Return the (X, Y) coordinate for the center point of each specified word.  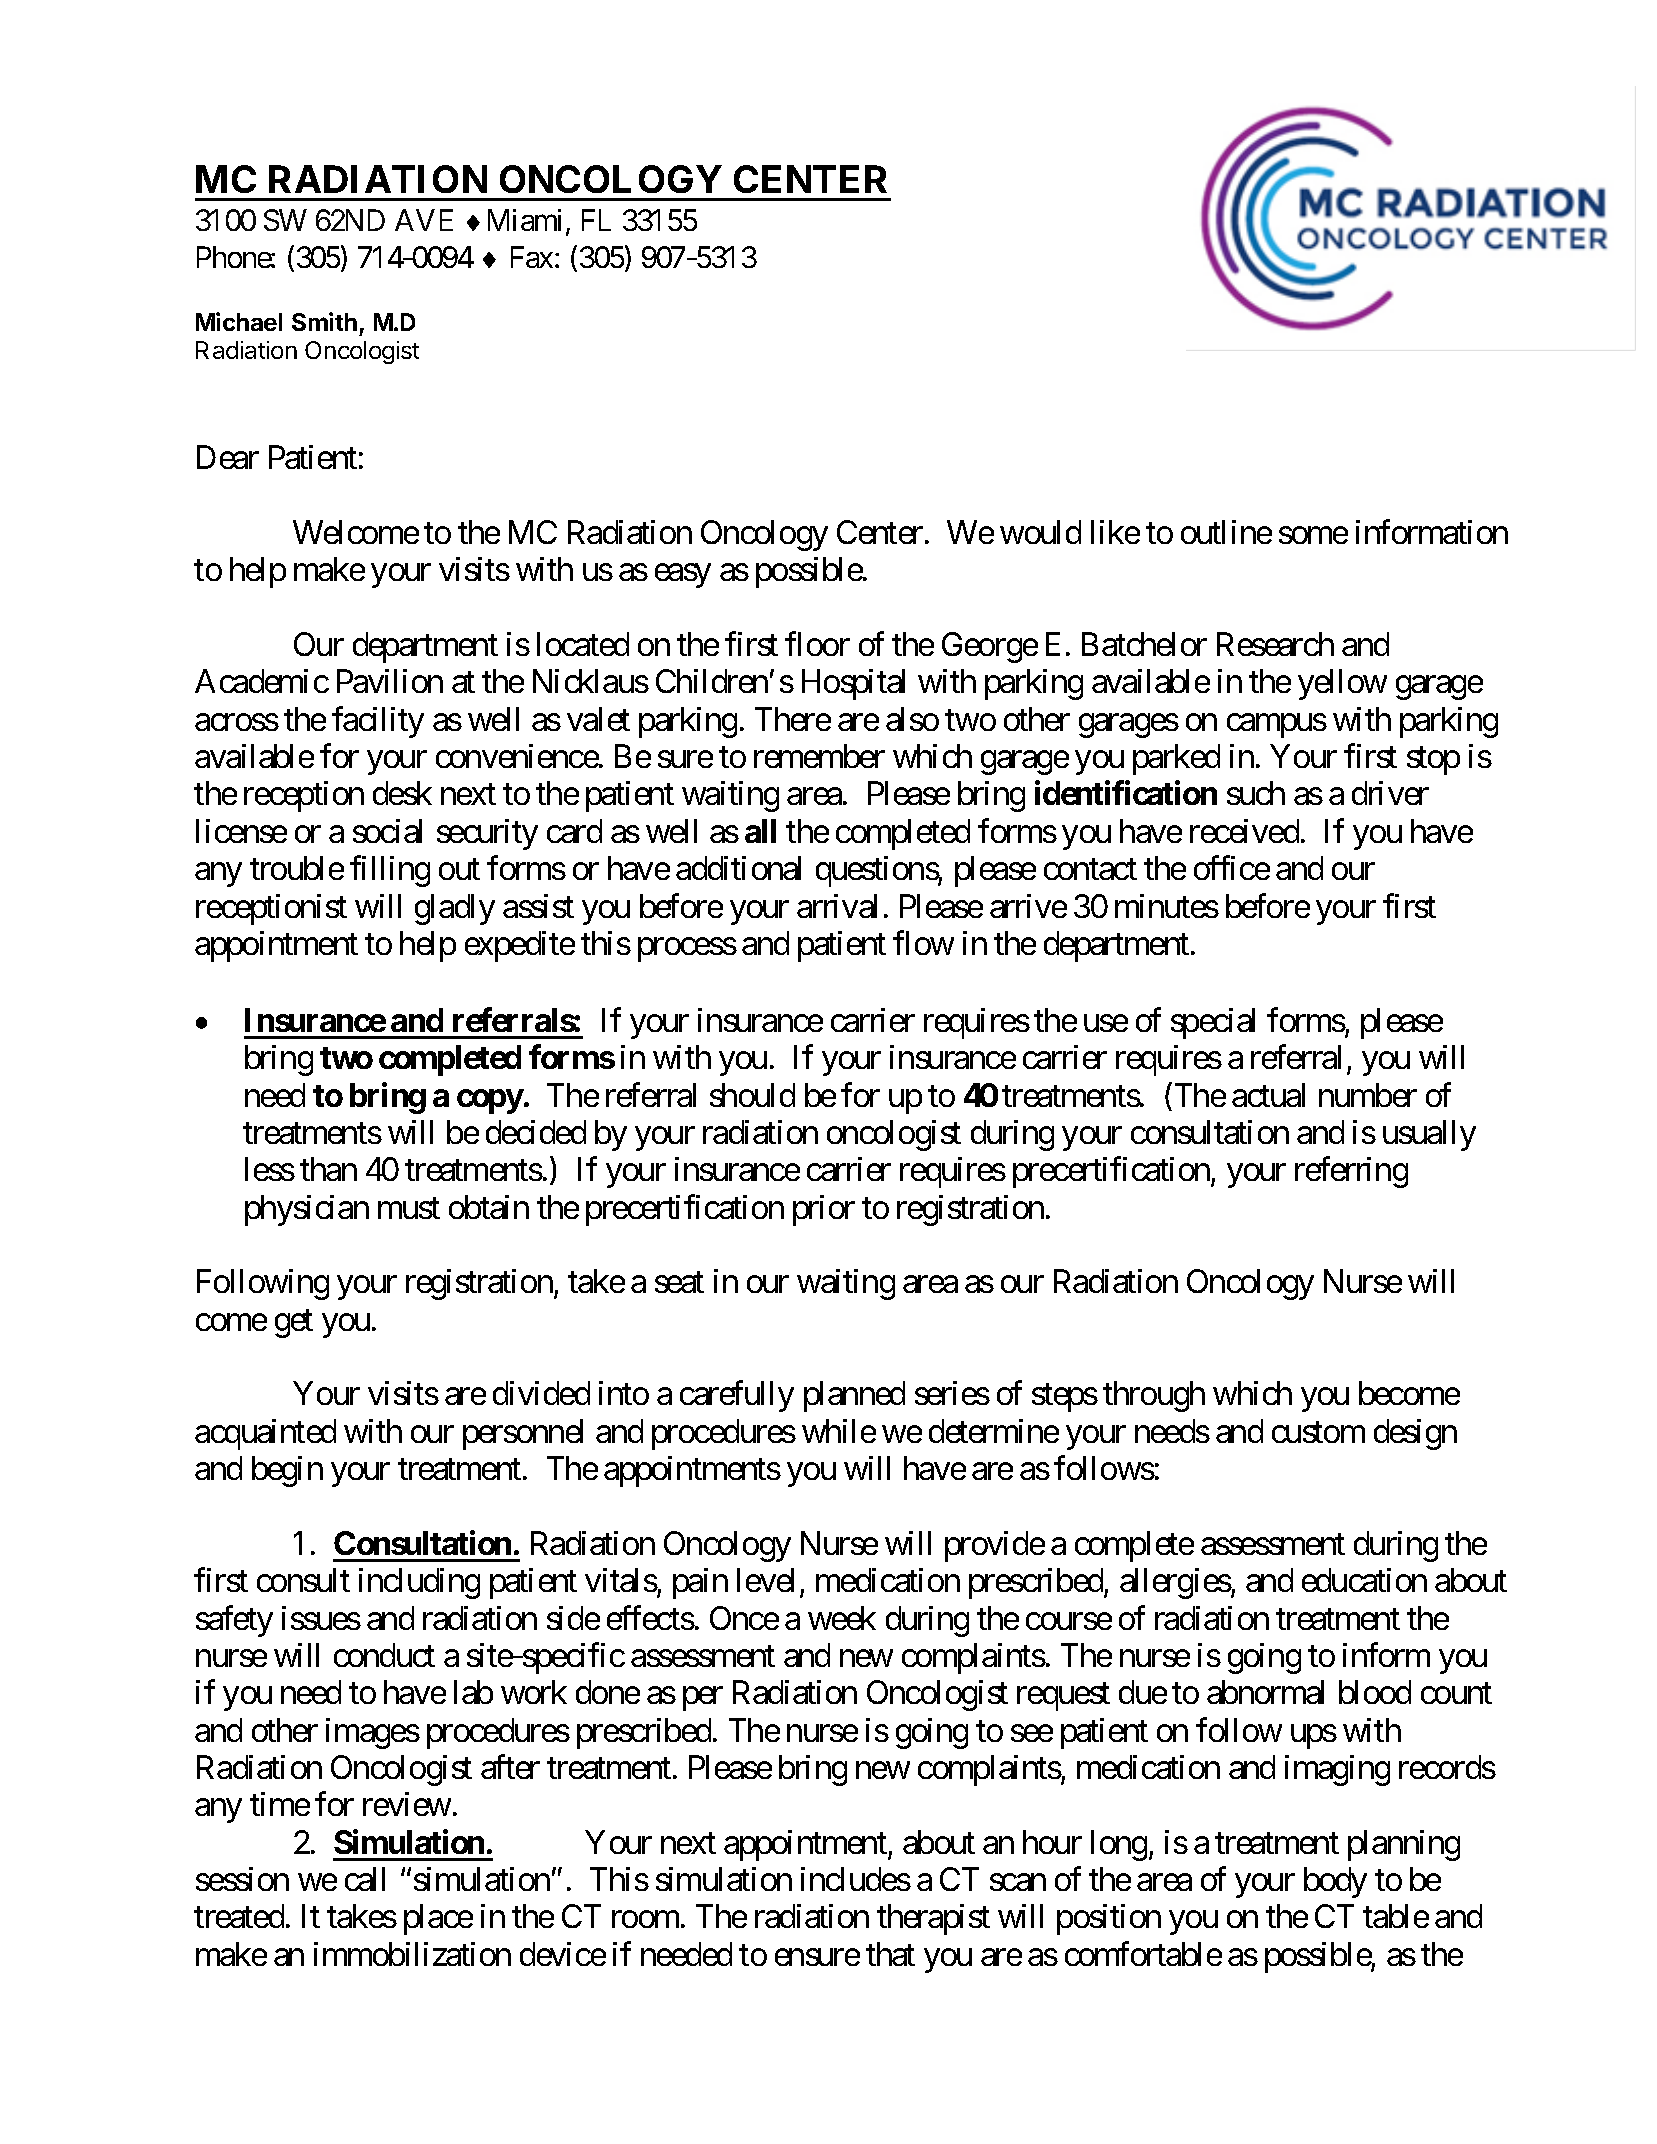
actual (1268, 1095)
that (890, 1954)
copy (490, 1101)
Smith (324, 321)
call (365, 1879)
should (752, 1095)
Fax (532, 257)
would (1040, 532)
